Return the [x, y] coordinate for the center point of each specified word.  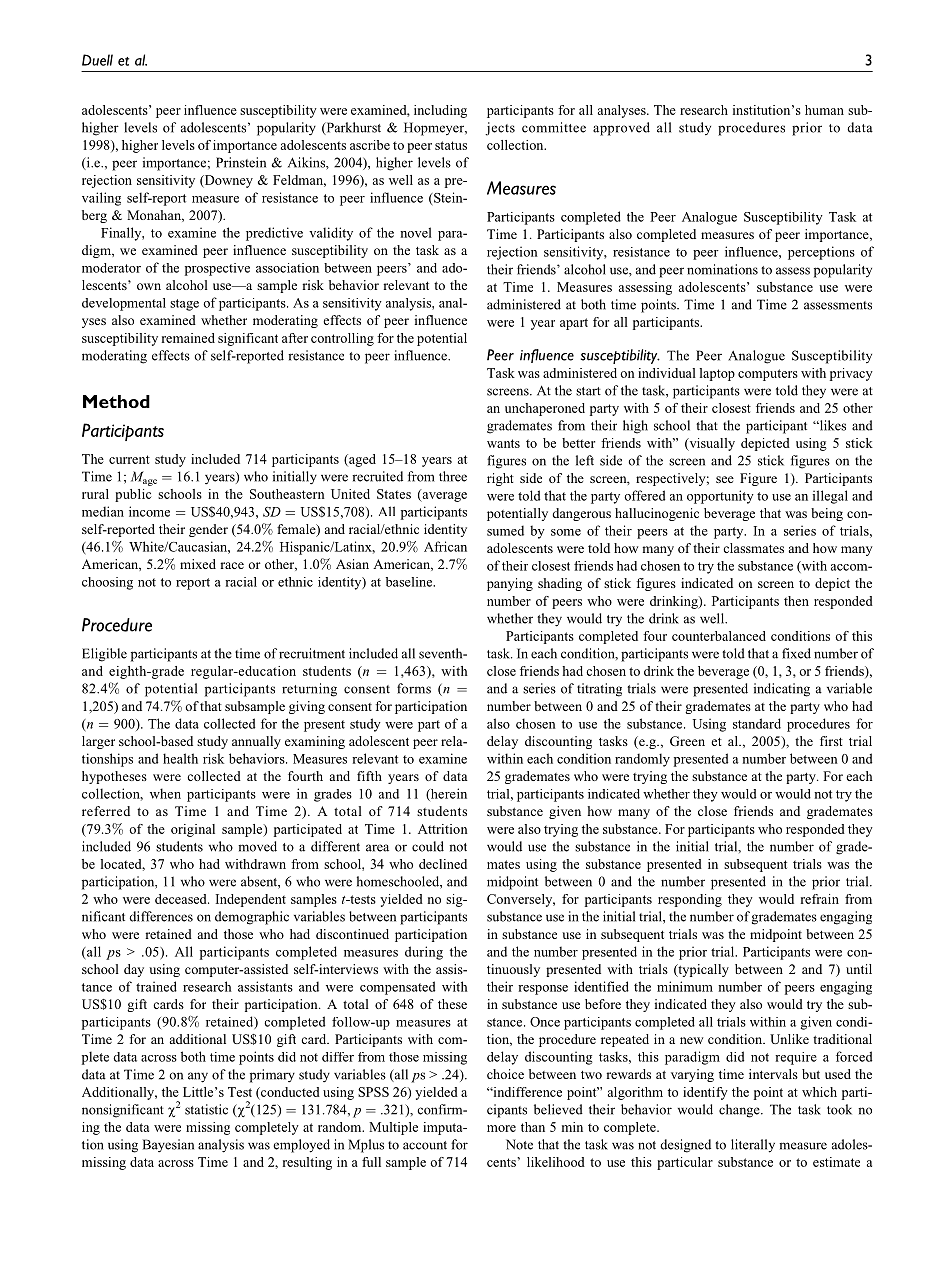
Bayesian [168, 1145]
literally [753, 1146]
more [501, 1128]
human [824, 110]
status [451, 145]
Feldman [299, 181]
